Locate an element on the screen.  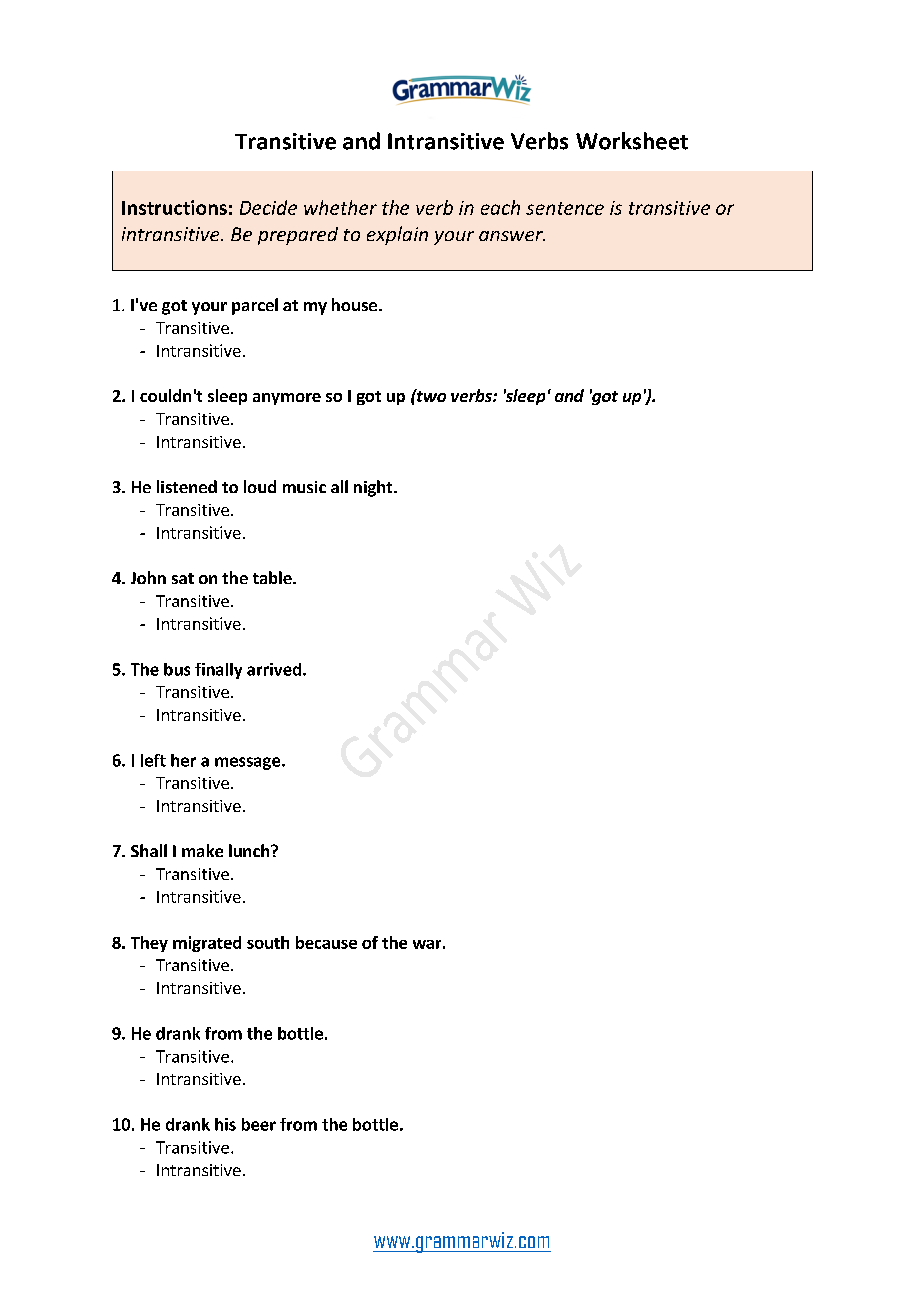
finally is located at coordinates (218, 671).
